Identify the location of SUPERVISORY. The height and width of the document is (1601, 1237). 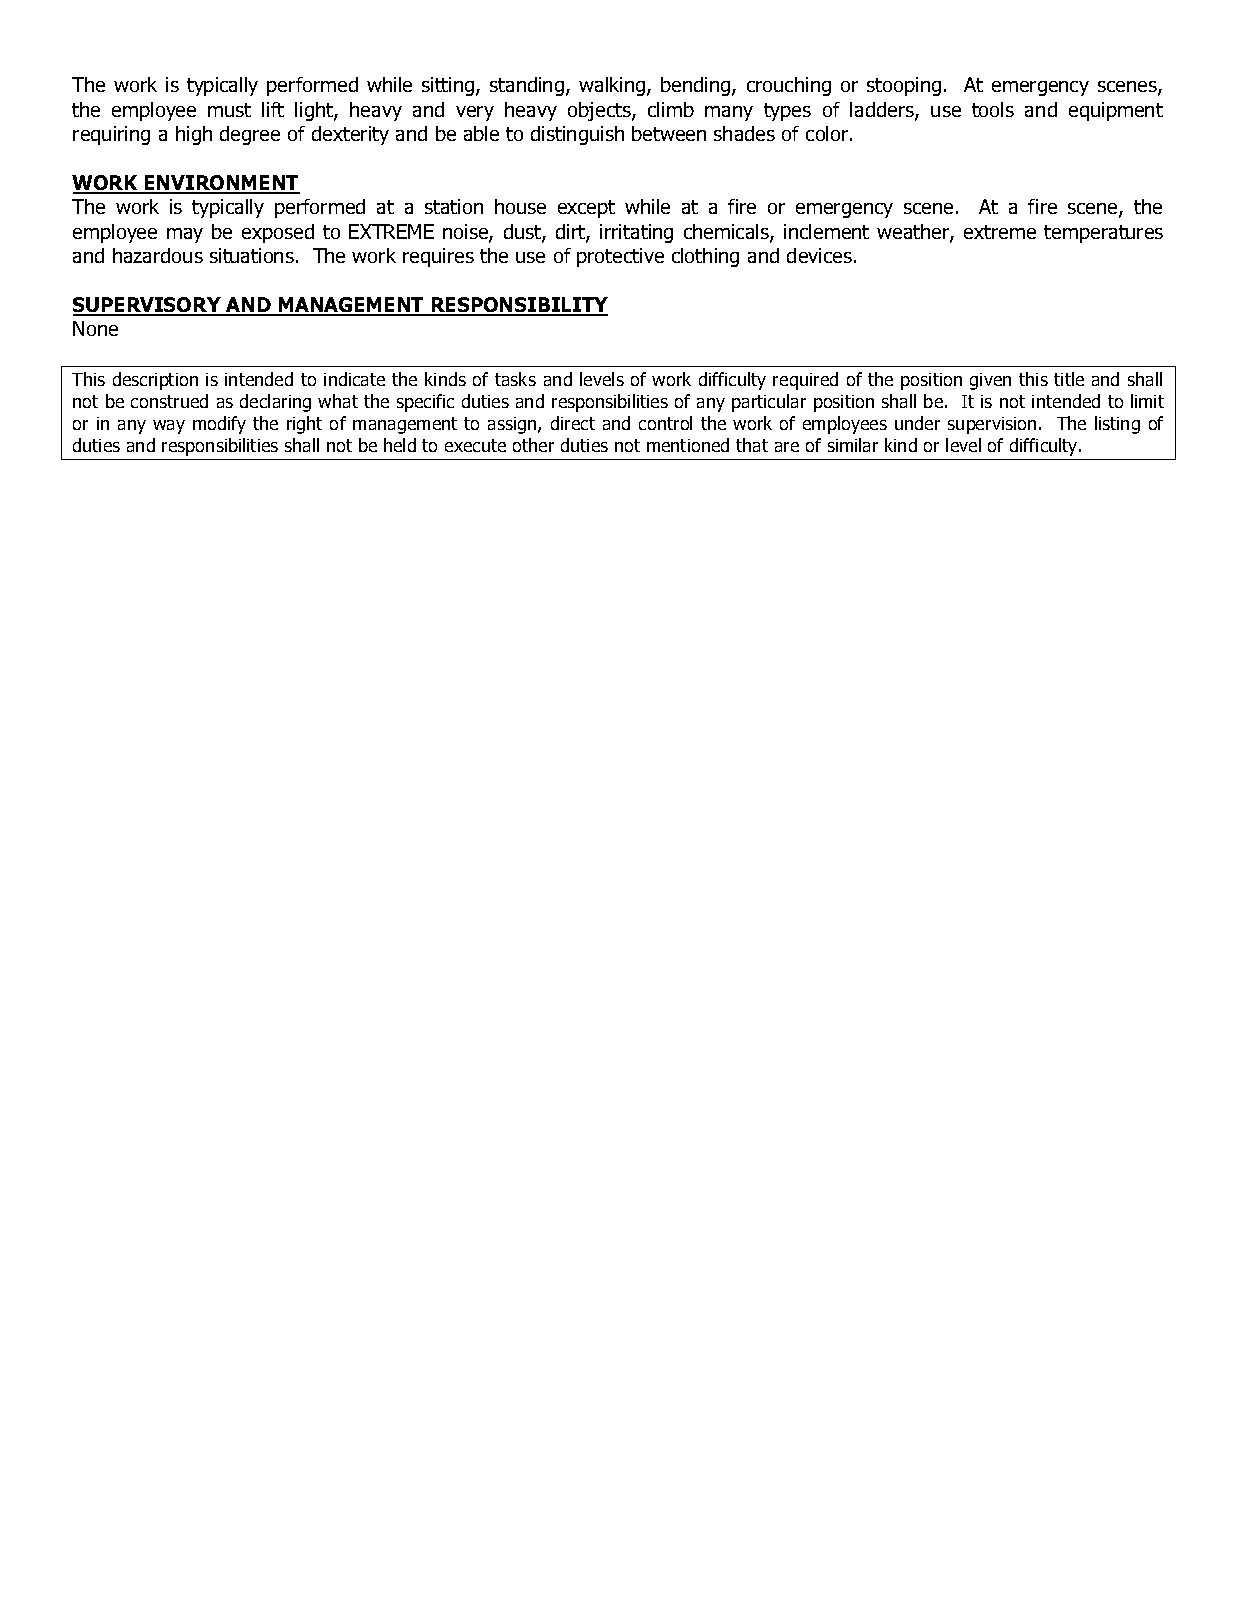
(148, 306).
